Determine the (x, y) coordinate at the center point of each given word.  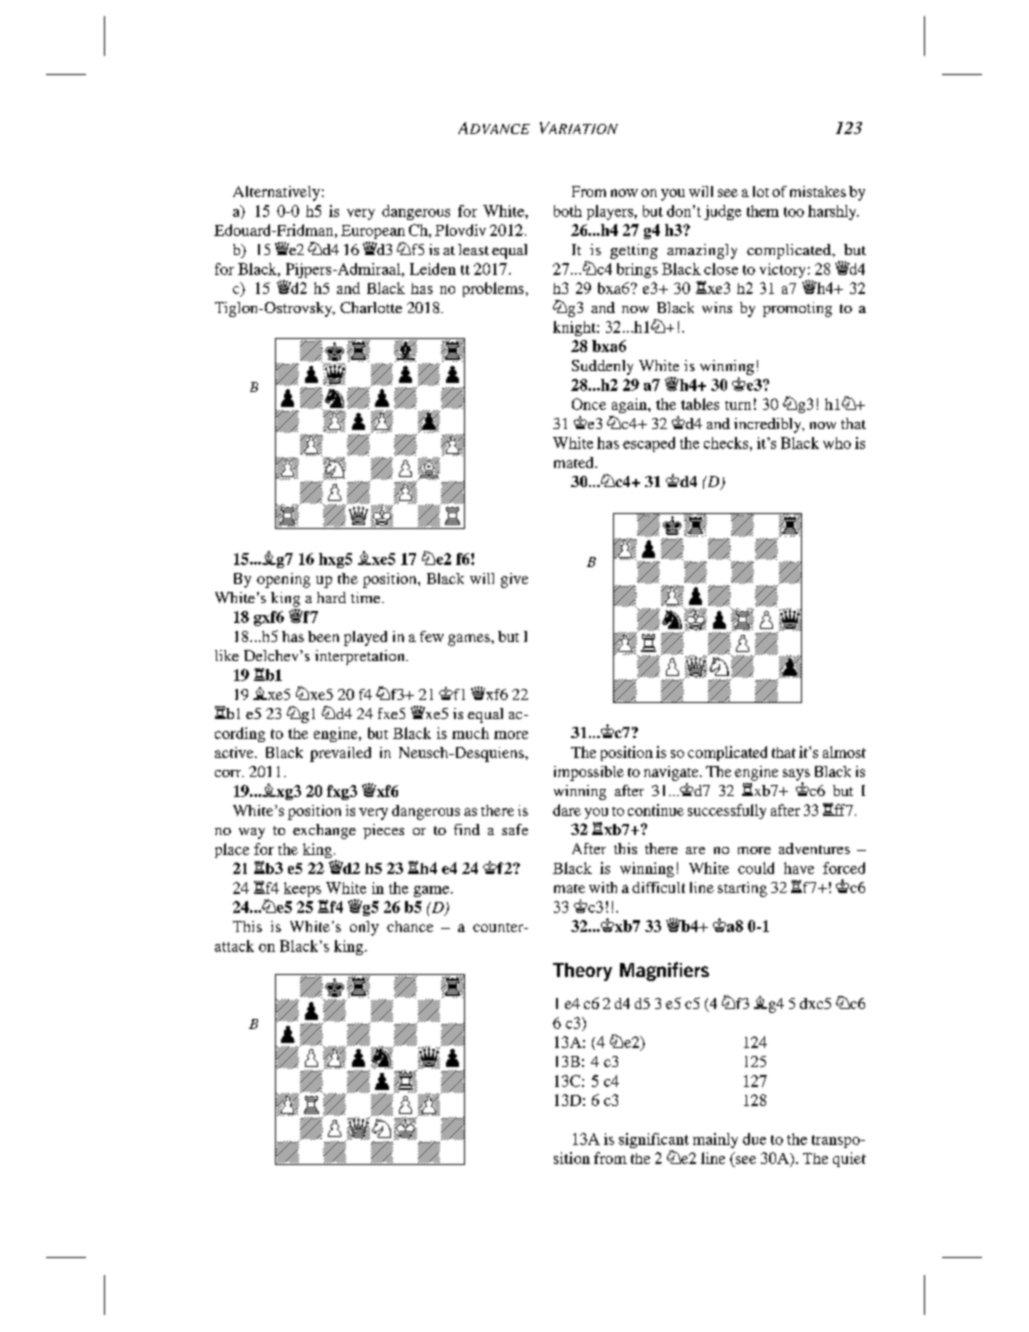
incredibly (769, 425)
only (364, 928)
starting (742, 889)
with (603, 887)
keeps (302, 889)
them (763, 211)
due (754, 1139)
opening (283, 580)
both (568, 211)
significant (654, 1142)
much (470, 733)
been (323, 636)
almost (844, 752)
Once (589, 404)
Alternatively (276, 193)
